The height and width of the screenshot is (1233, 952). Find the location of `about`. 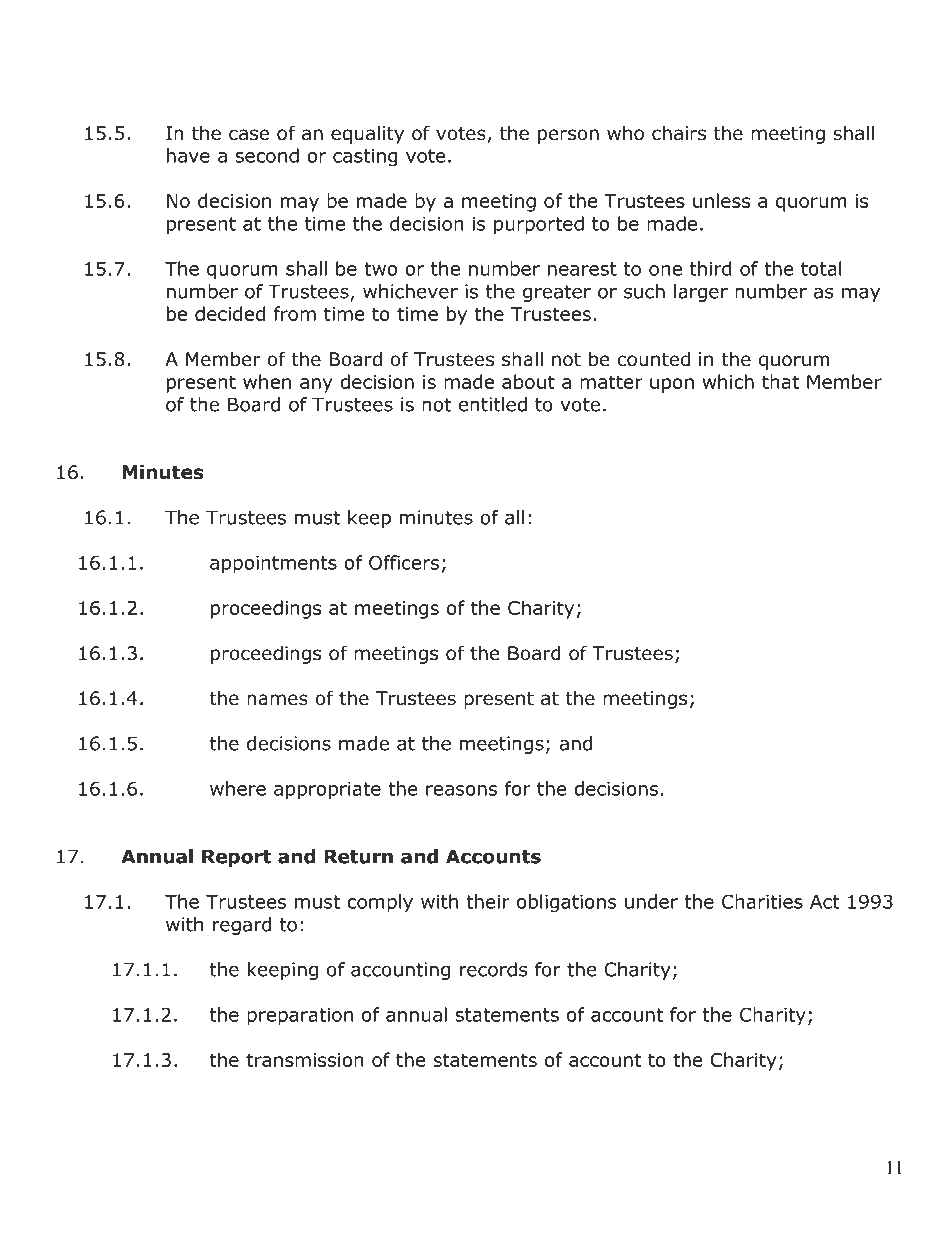

about is located at coordinates (528, 381).
